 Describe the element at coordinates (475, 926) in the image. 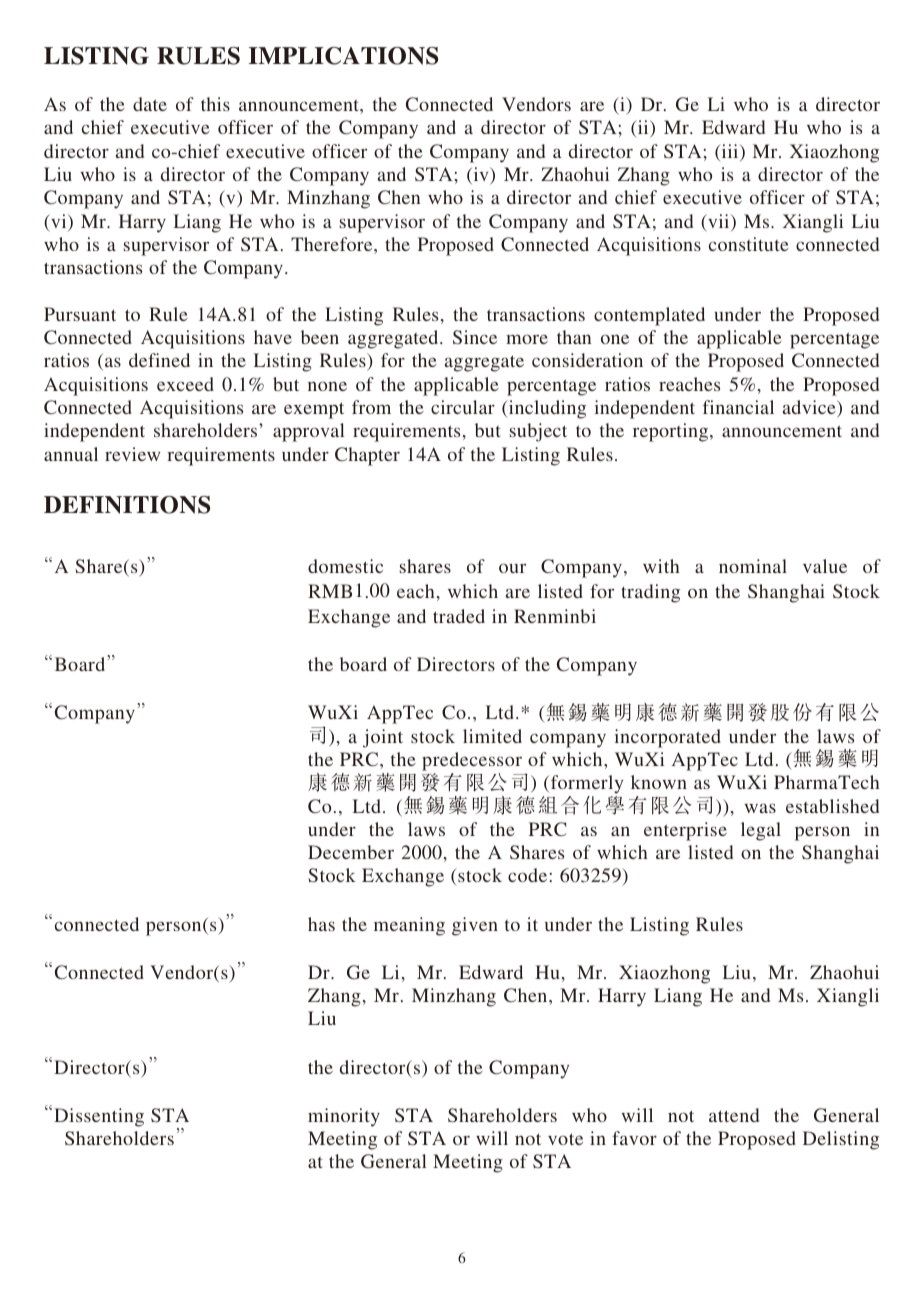

I see `given` at that location.
